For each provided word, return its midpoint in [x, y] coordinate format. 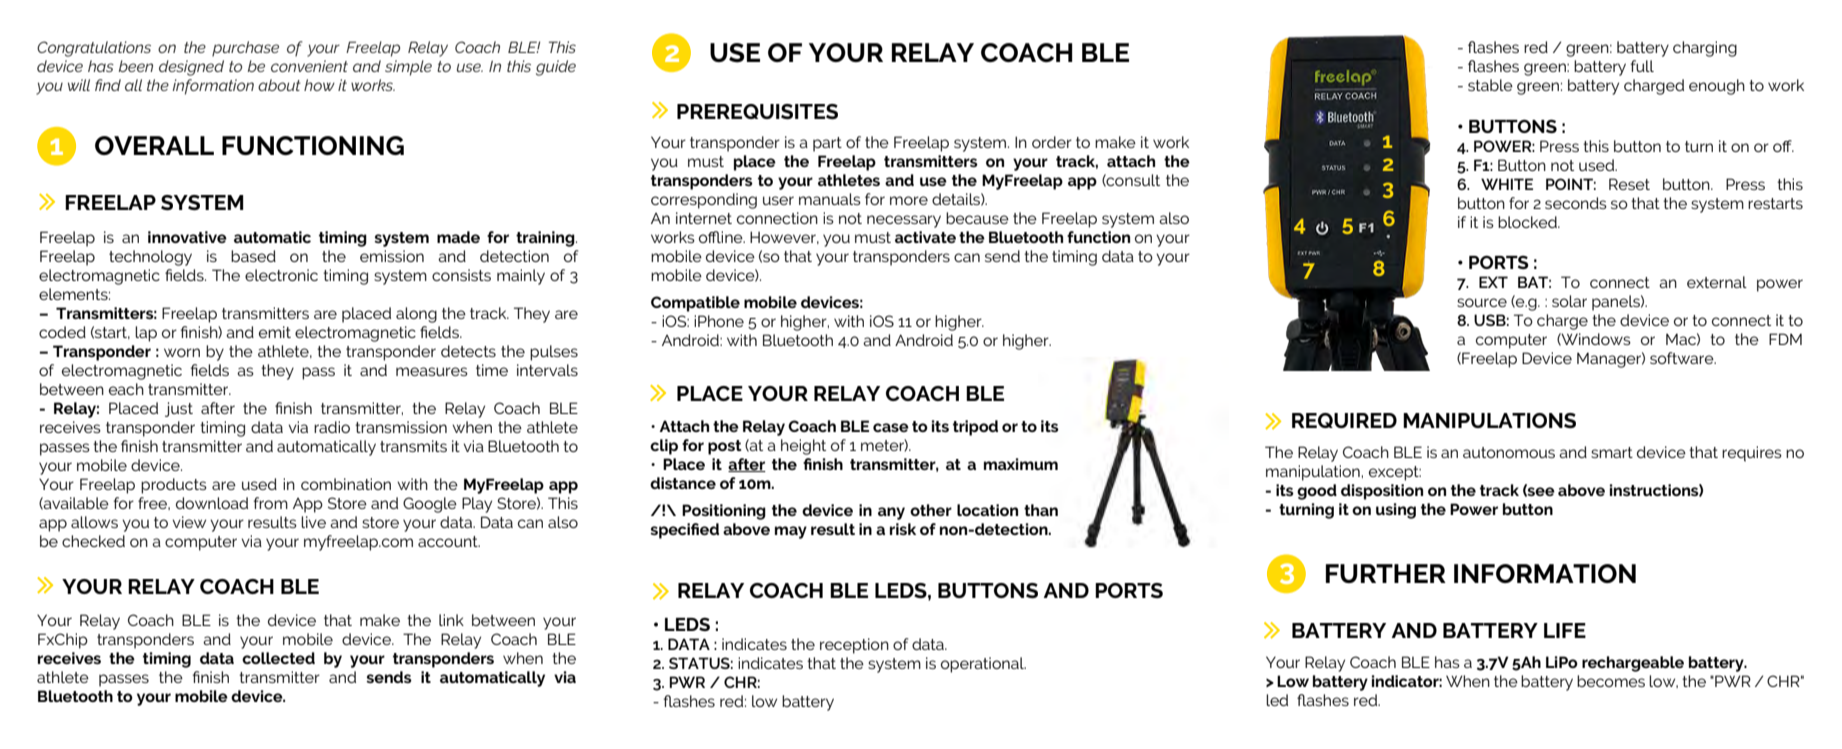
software [1683, 358]
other [931, 510]
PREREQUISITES [757, 111]
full [1642, 66]
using [1396, 511]
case [891, 427]
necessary [904, 221]
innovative [187, 237]
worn [182, 352]
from [271, 503]
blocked [1528, 222]
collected [278, 658]
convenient [309, 66]
